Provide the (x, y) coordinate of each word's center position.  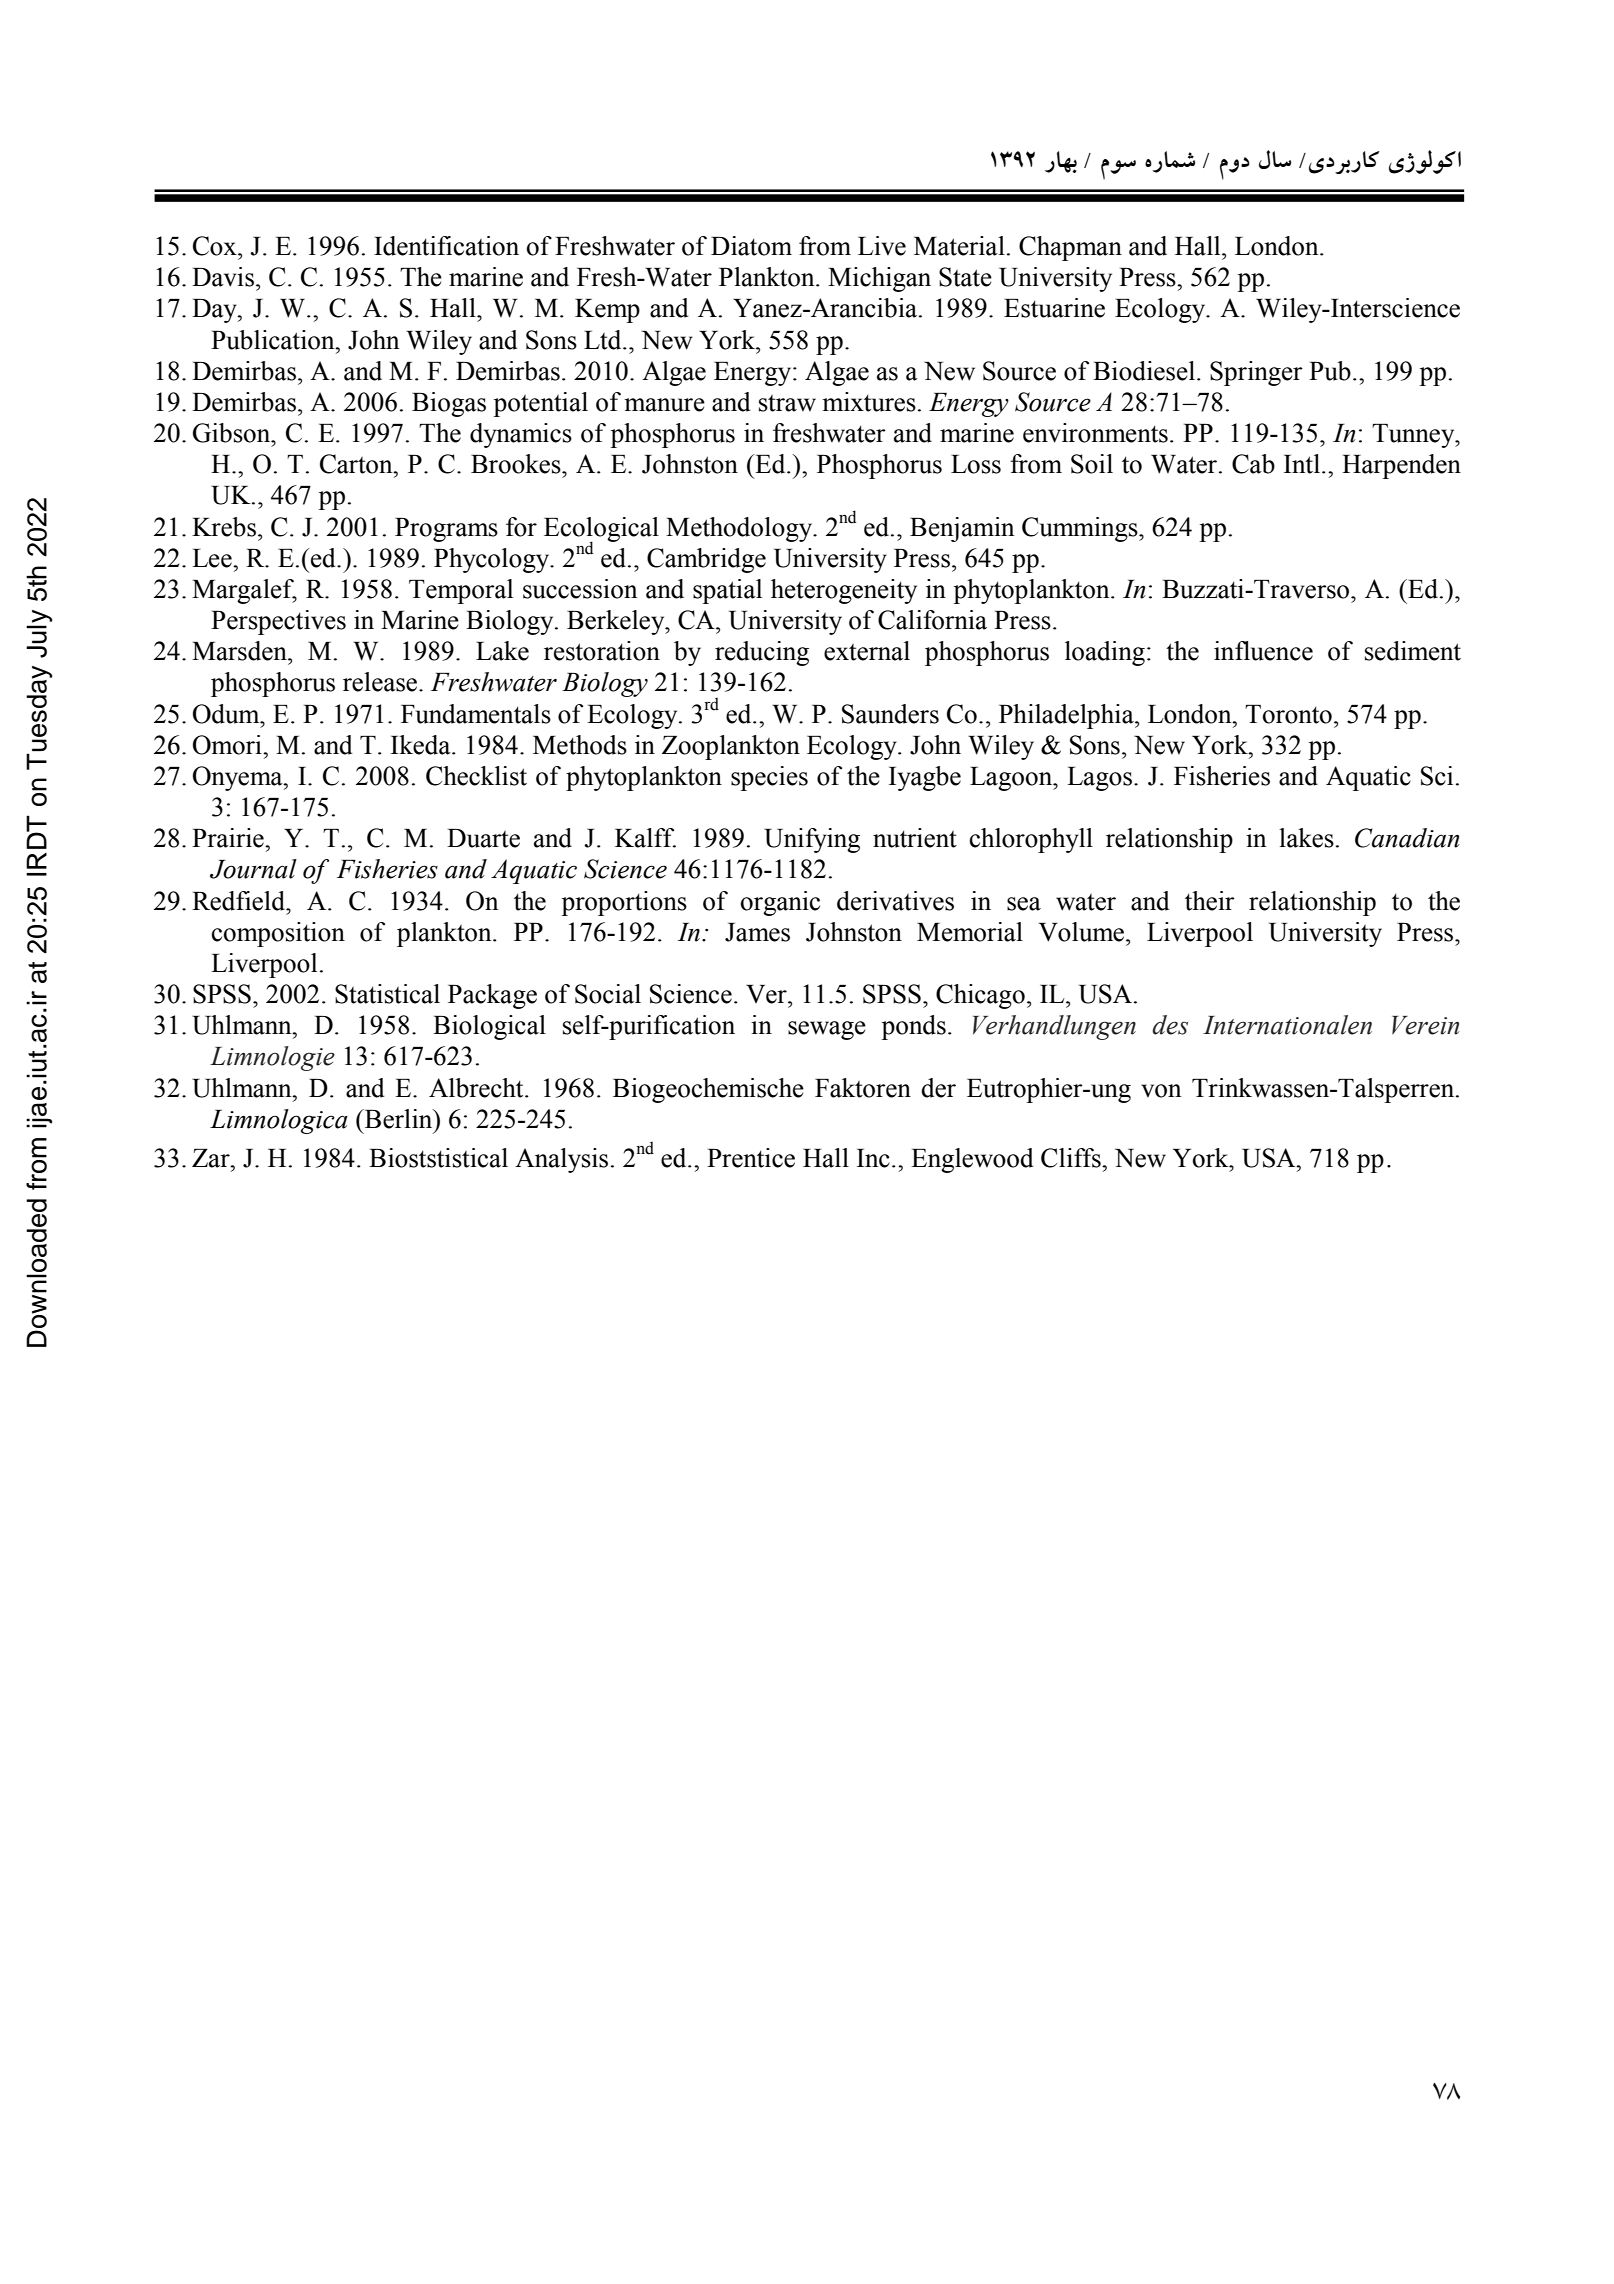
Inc (873, 1158)
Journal (253, 869)
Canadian (1407, 838)
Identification (446, 246)
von (1161, 1091)
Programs (446, 530)
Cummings (1081, 529)
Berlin (399, 1119)
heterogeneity (844, 591)
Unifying (812, 840)
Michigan (879, 279)
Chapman (1070, 248)
